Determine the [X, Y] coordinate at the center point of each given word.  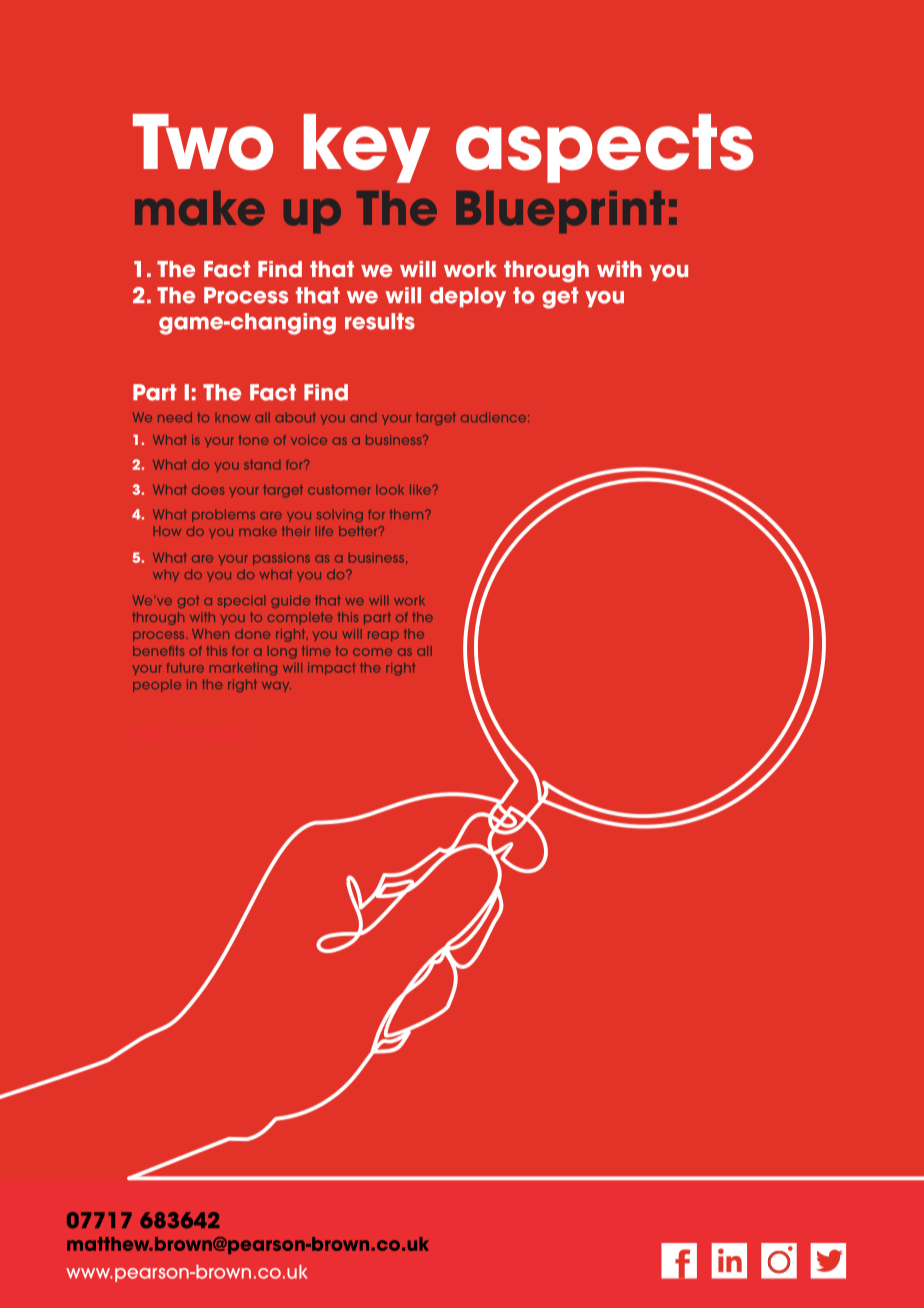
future [185, 668]
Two [203, 142]
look [390, 490]
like [422, 490]
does [208, 490]
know [232, 417]
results [380, 321]
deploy [468, 297]
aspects [605, 148]
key [367, 148]
